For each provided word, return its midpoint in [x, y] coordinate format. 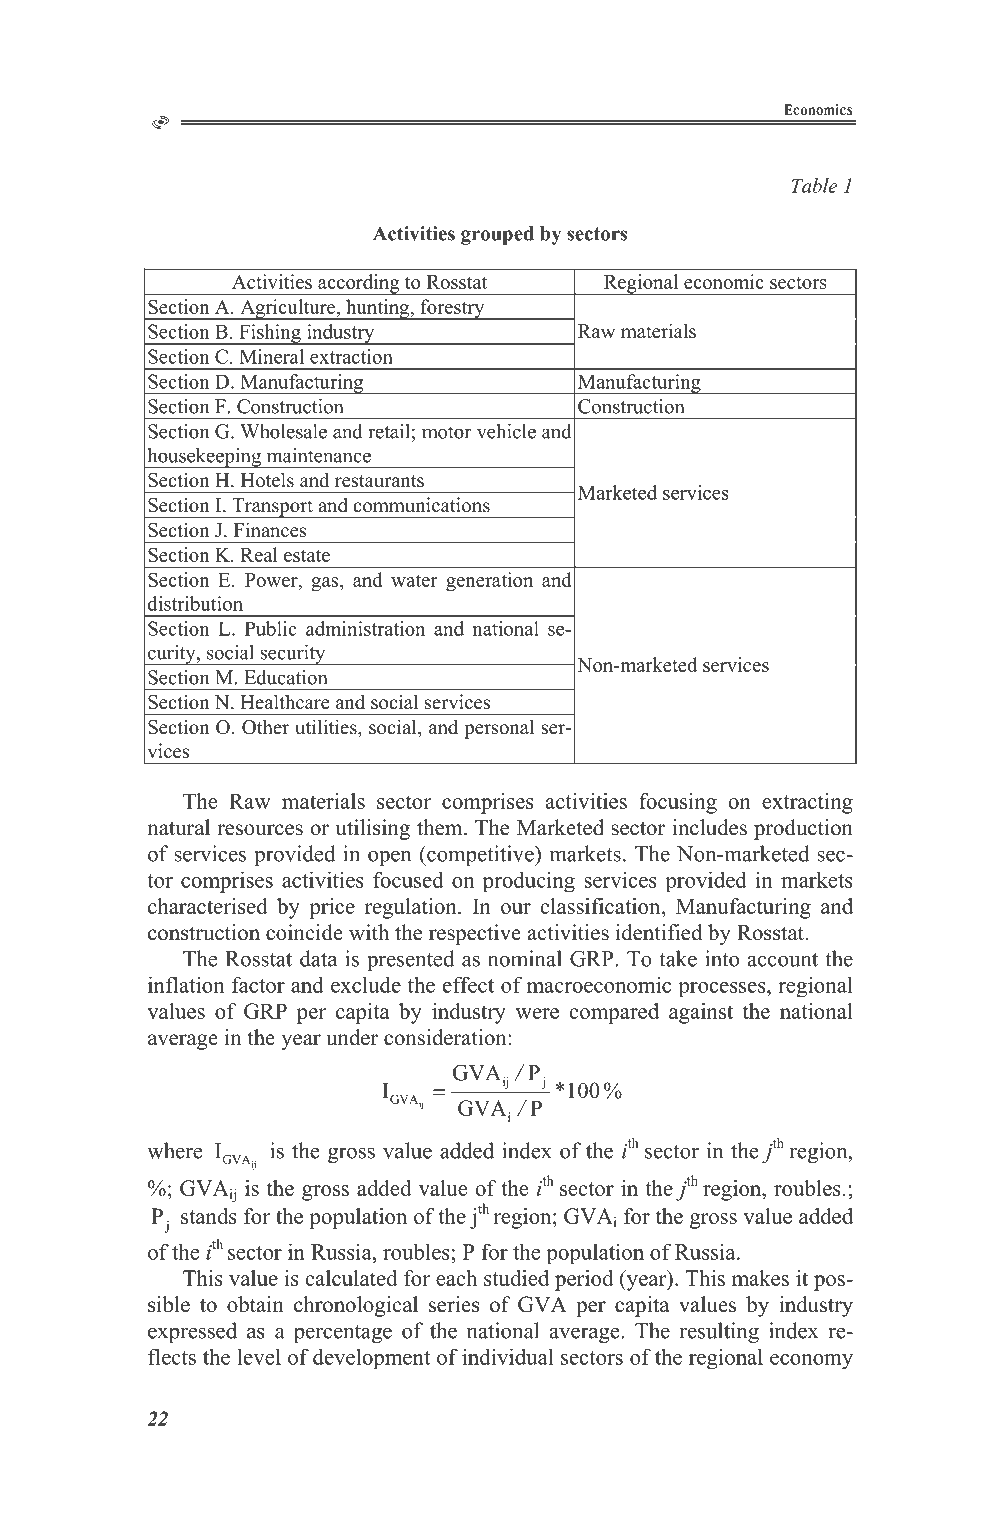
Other [265, 727]
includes [709, 827]
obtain [255, 1304]
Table [814, 185]
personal [499, 729]
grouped [497, 235]
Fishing [270, 334]
